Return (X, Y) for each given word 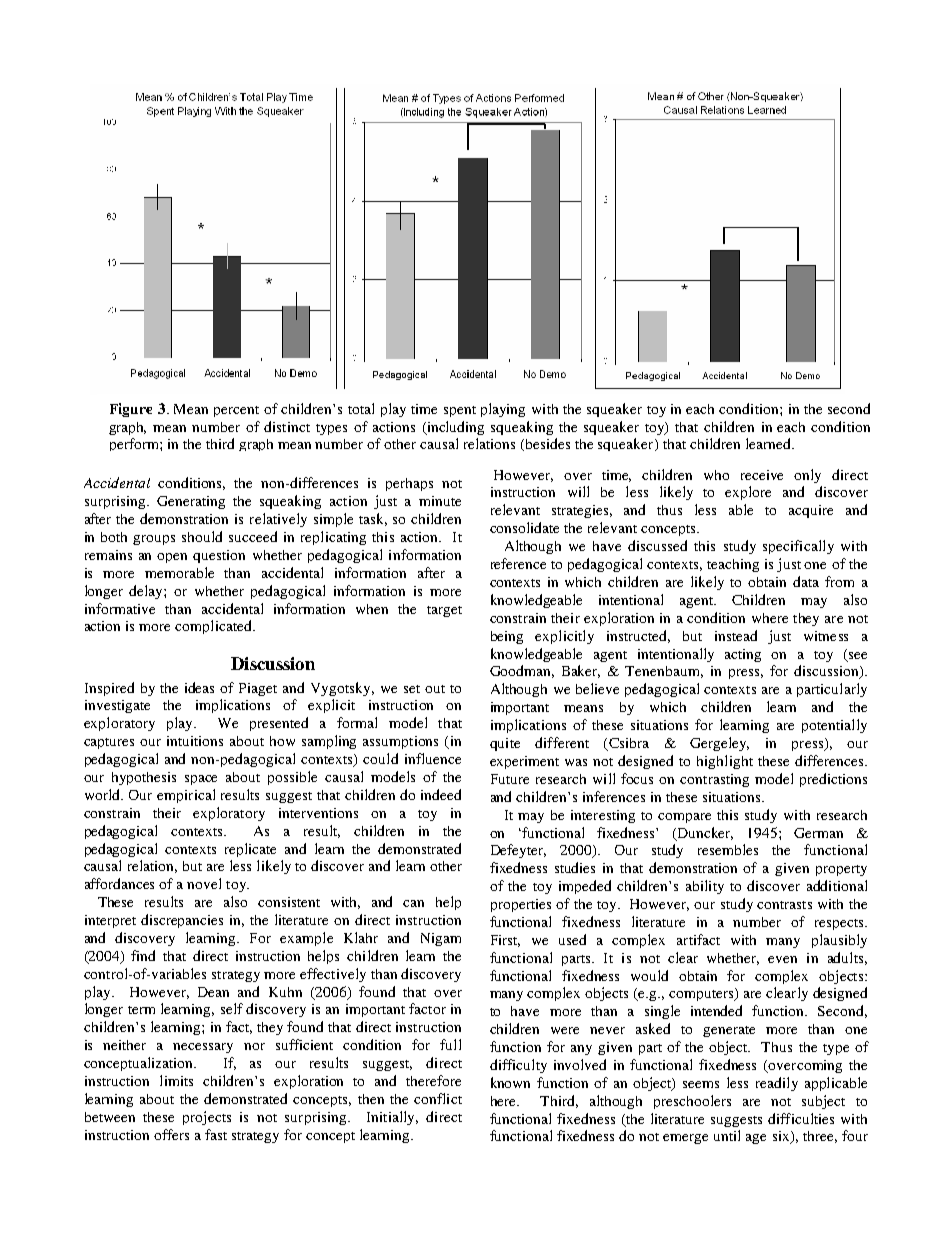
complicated (214, 627)
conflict (438, 1098)
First (505, 941)
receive (762, 475)
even (782, 959)
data (806, 581)
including (454, 428)
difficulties (801, 1118)
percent (236, 411)
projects (207, 1118)
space (201, 780)
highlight (725, 762)
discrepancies (182, 921)
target (444, 611)
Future (510, 779)
